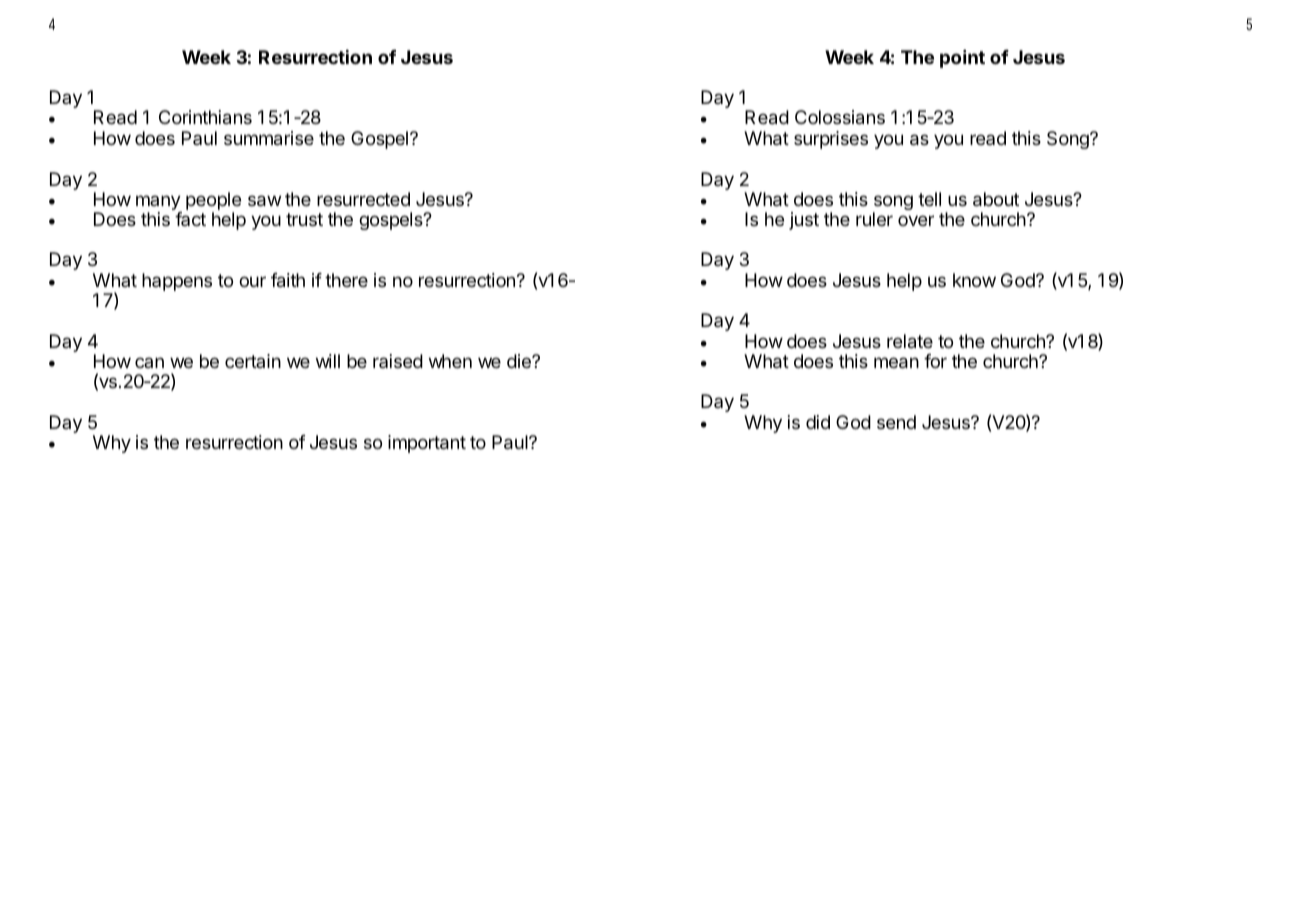  What do you see at coordinates (205, 117) in the page?
I see `Corinthians` at bounding box center [205, 117].
